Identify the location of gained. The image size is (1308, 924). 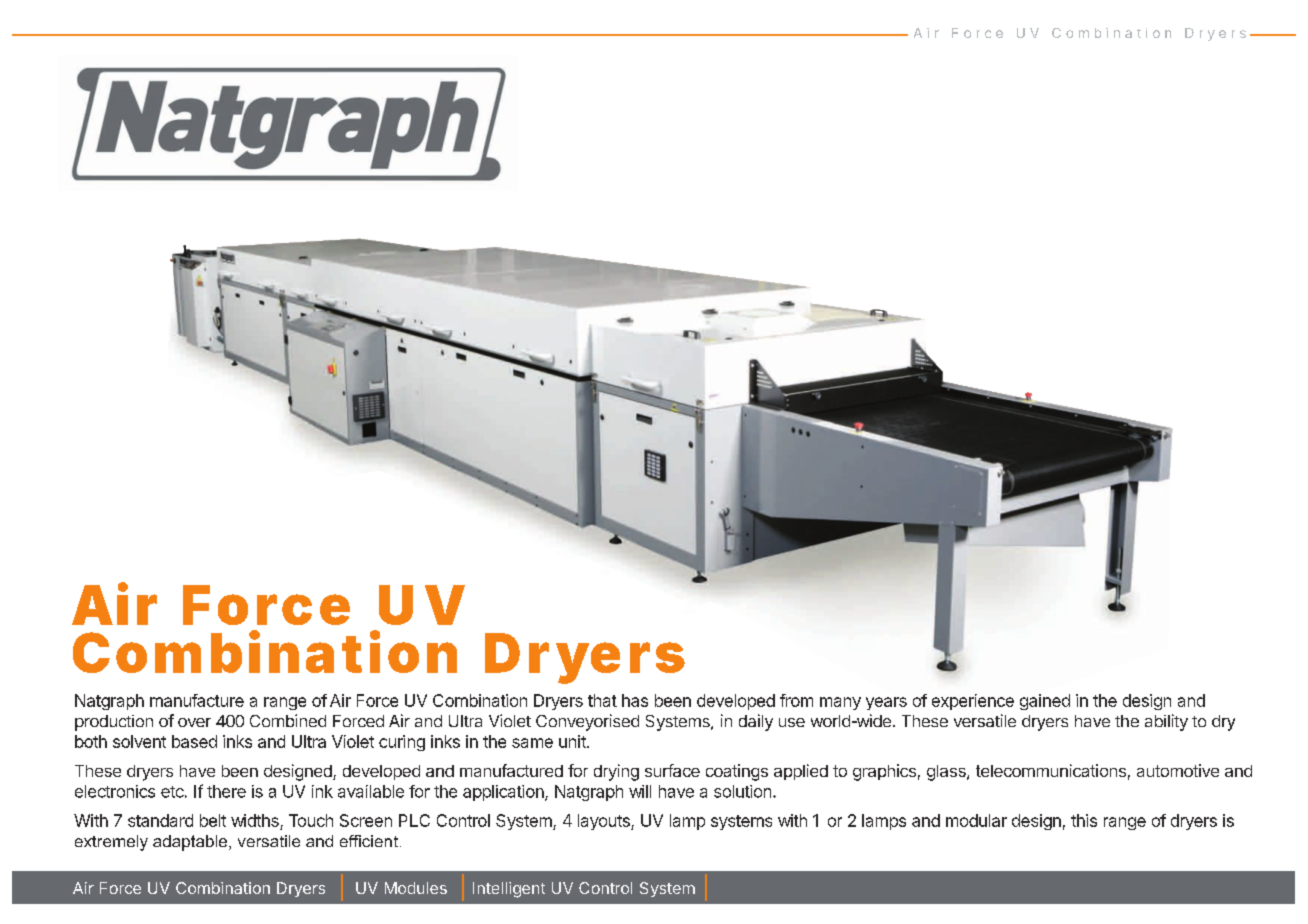
(1045, 702).
